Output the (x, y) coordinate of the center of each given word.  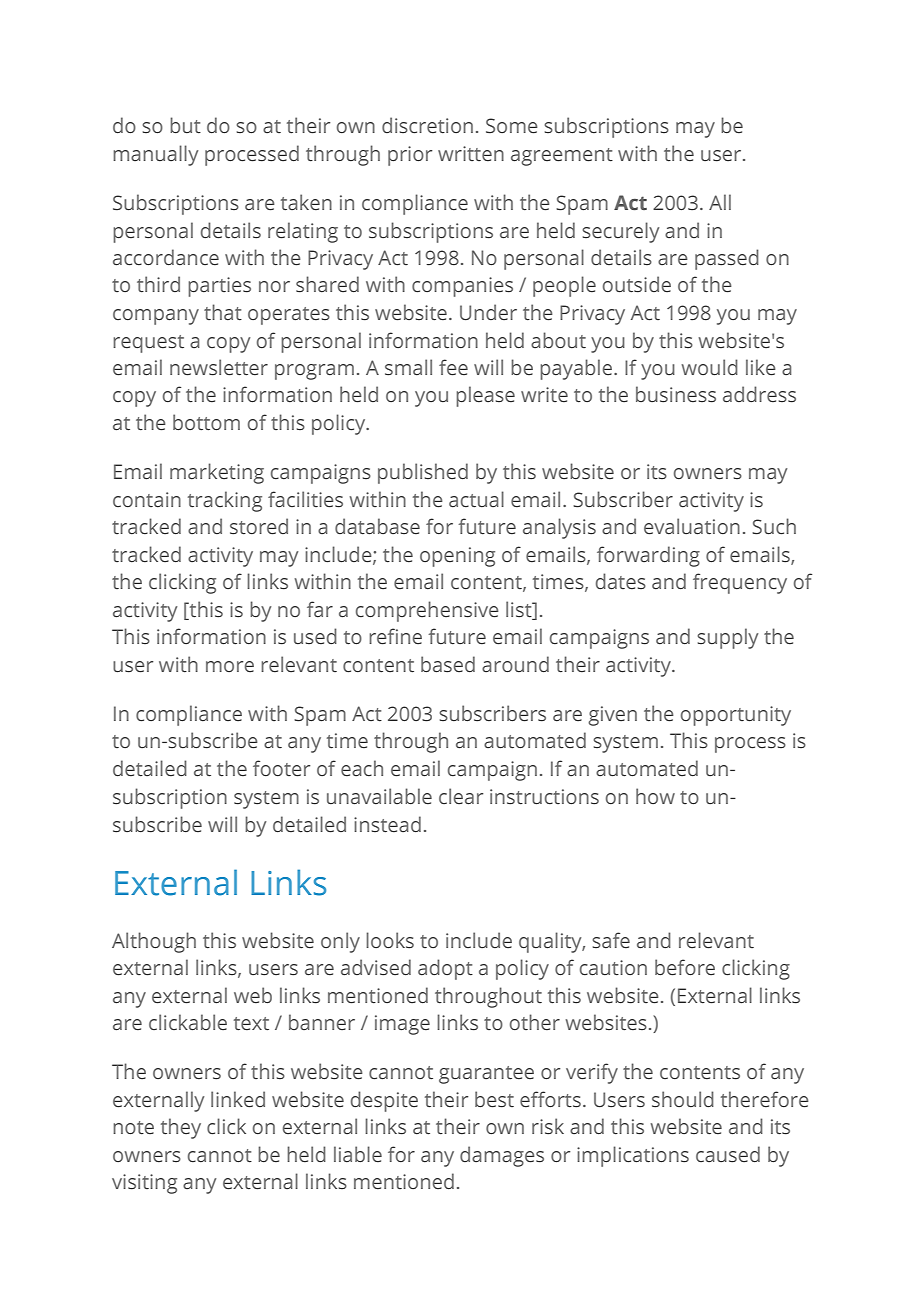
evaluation (692, 526)
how (655, 796)
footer (281, 768)
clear (461, 796)
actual (476, 499)
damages (502, 1156)
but (185, 125)
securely (621, 232)
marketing (217, 473)
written (471, 154)
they (181, 1128)
